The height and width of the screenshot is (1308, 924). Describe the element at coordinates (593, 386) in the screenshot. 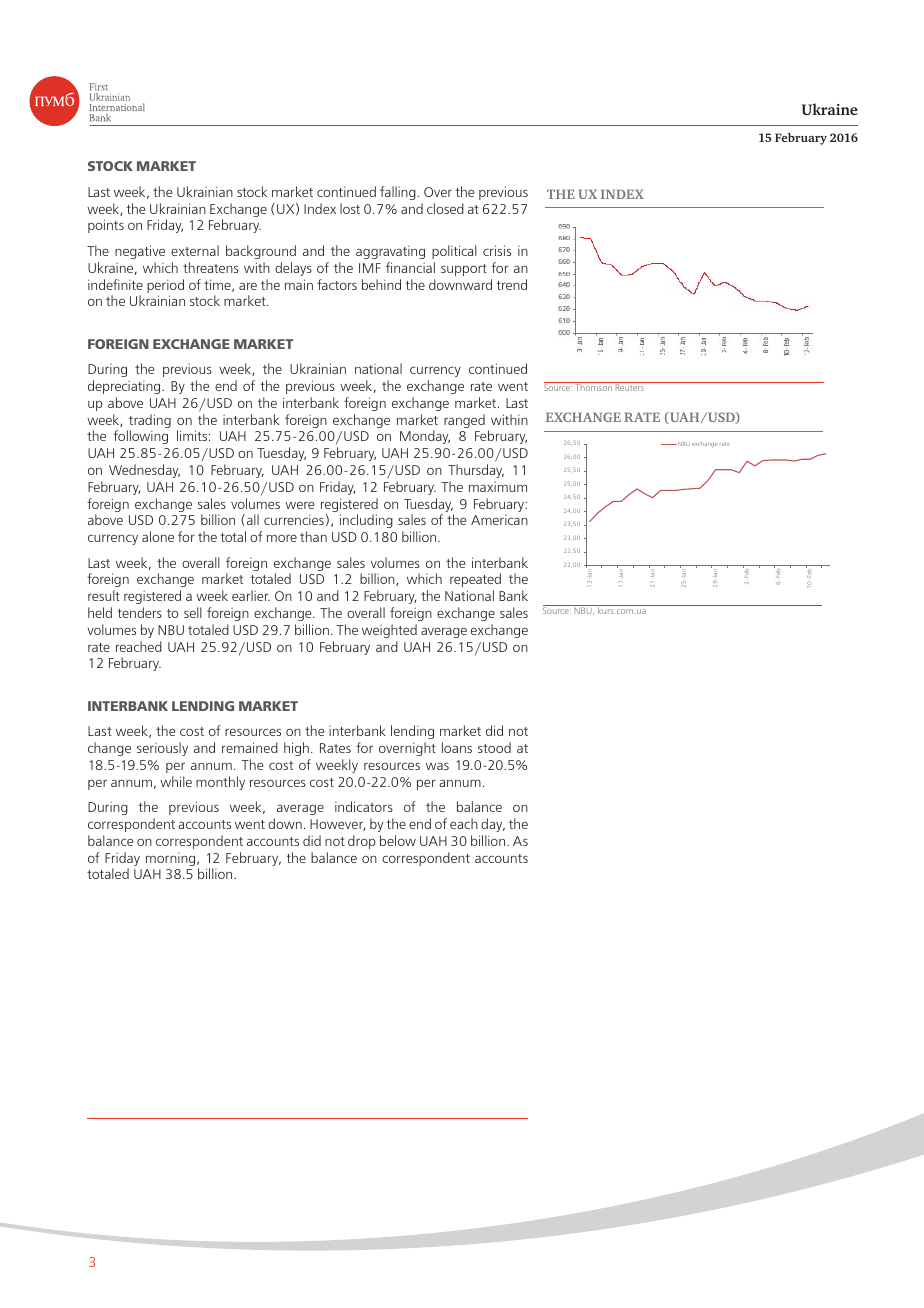

I see `Thomson` at that location.
